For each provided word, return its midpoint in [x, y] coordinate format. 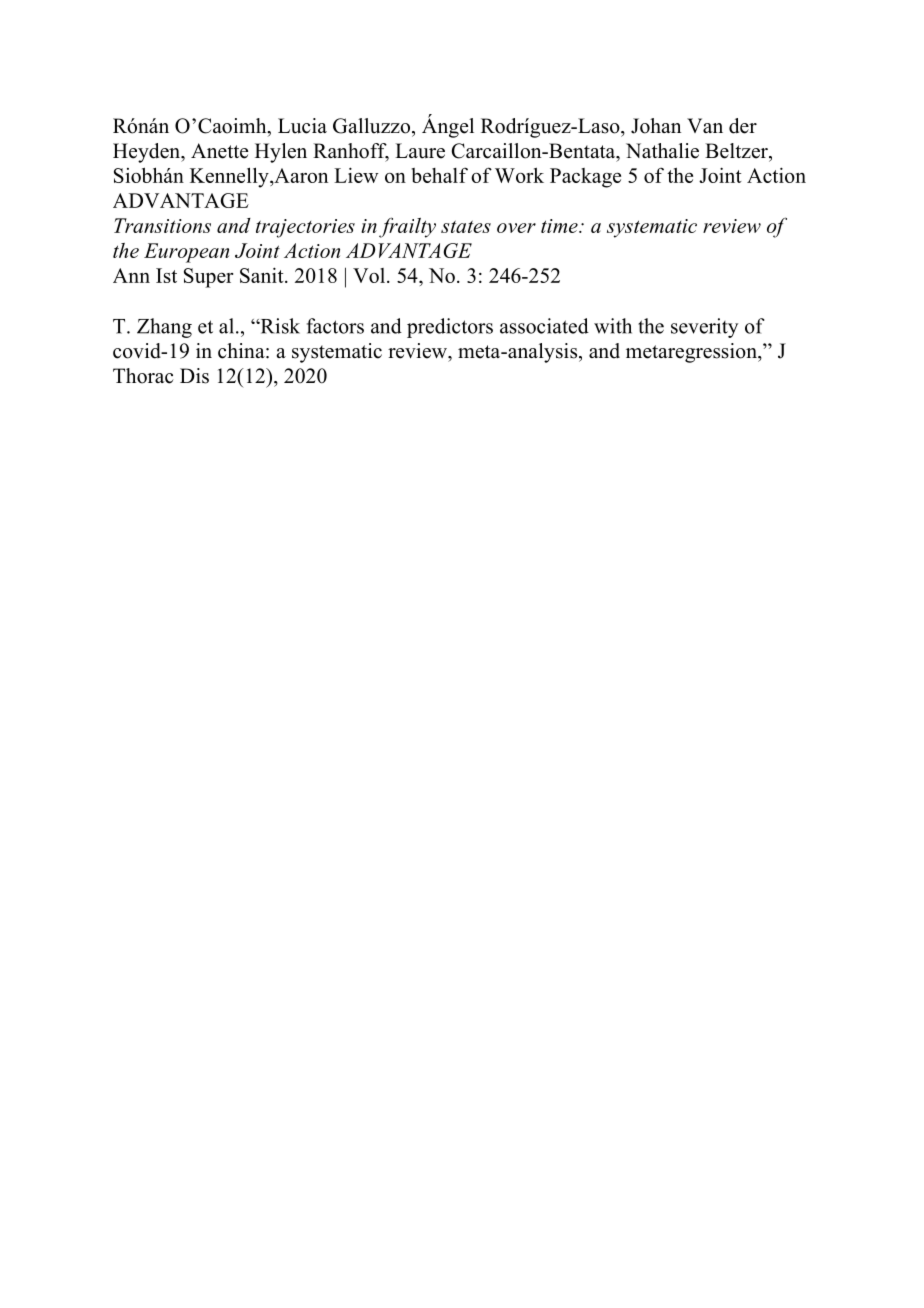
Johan [656, 126]
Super [208, 278]
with [613, 326]
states [466, 226]
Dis [194, 376]
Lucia [302, 126]
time [560, 226]
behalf [440, 175]
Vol [370, 275]
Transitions [162, 225]
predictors [450, 328]
